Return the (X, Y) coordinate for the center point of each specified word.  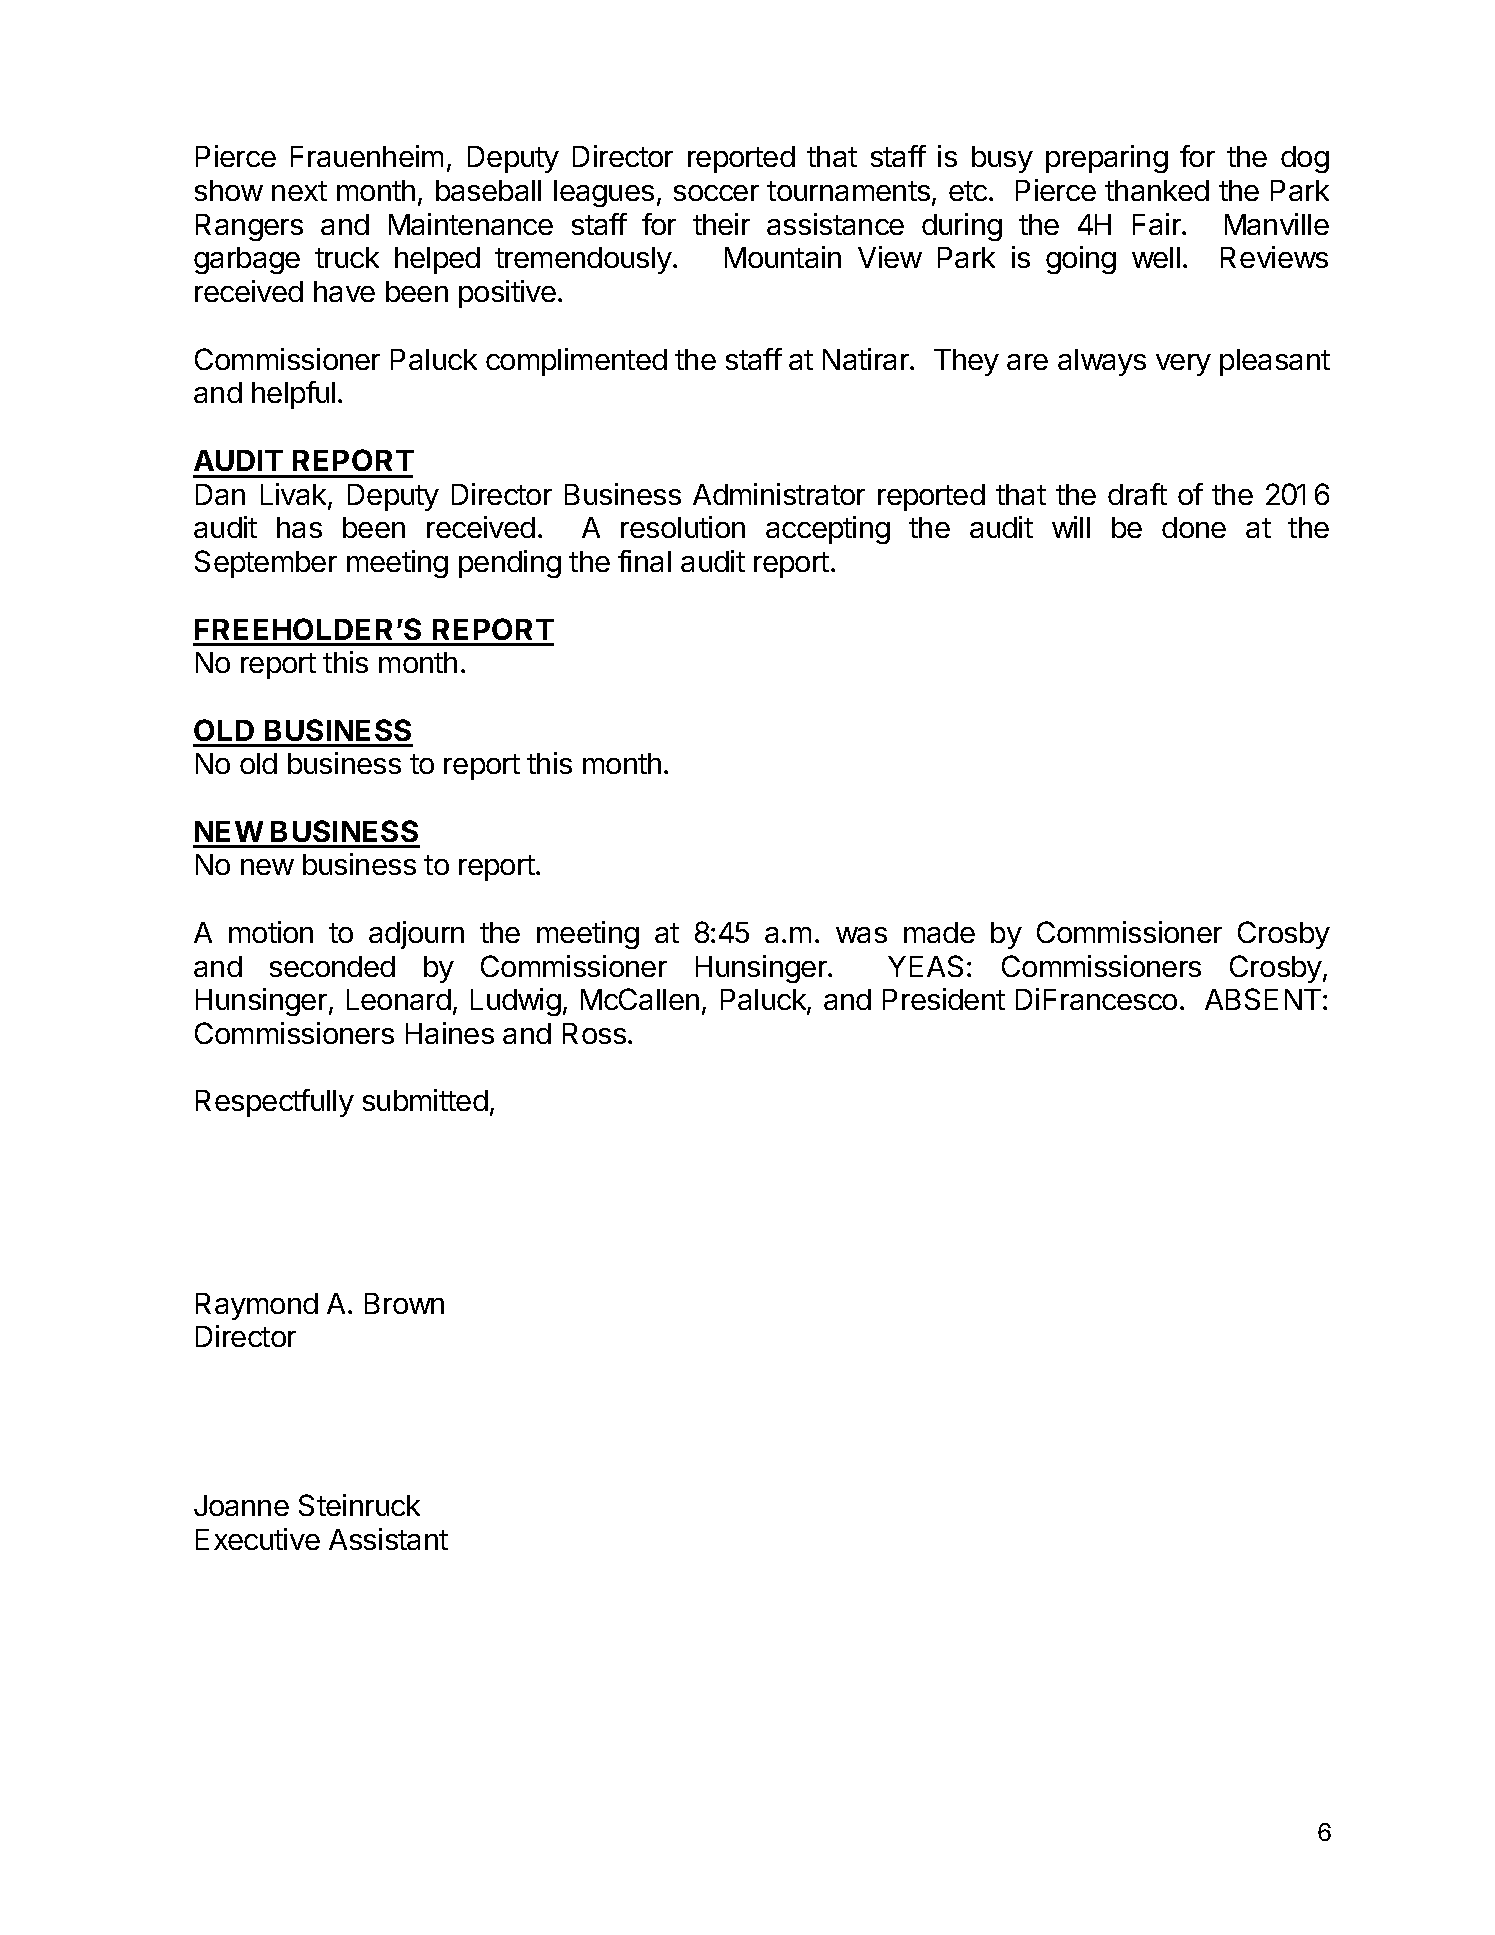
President (944, 999)
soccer (716, 193)
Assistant (388, 1539)
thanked (1157, 190)
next (299, 191)
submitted (425, 1100)
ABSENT (1264, 999)
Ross (594, 1033)
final (644, 561)
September (266, 564)
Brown (404, 1303)
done (1194, 527)
